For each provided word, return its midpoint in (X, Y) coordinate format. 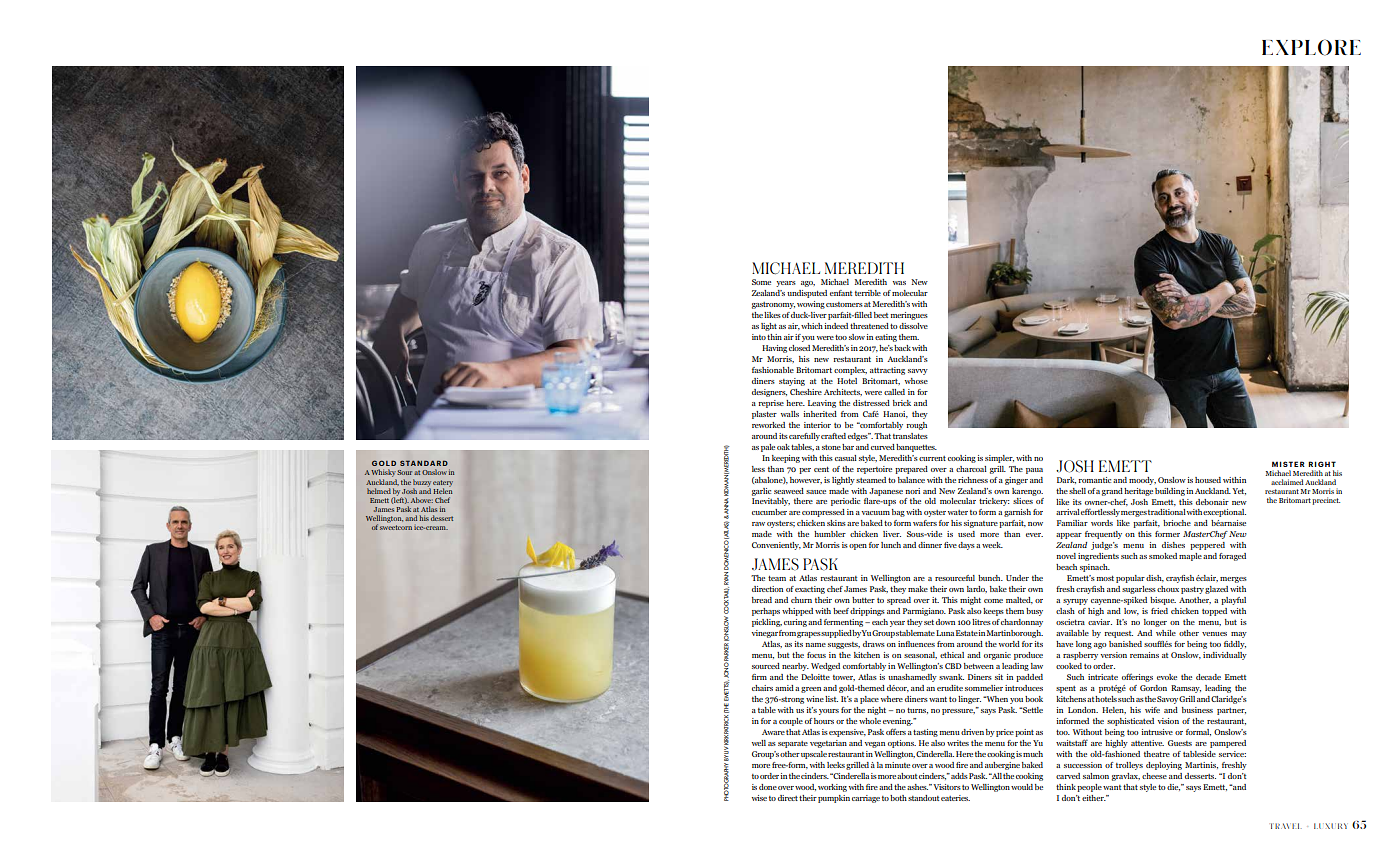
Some (761, 282)
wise (759, 798)
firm (759, 677)
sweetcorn (396, 527)
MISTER (1288, 464)
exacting (810, 590)
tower (844, 678)
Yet (1239, 491)
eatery (443, 484)
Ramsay (1186, 689)
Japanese (886, 492)
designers (769, 393)
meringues (909, 316)
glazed (1216, 590)
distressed (871, 403)
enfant (841, 293)
